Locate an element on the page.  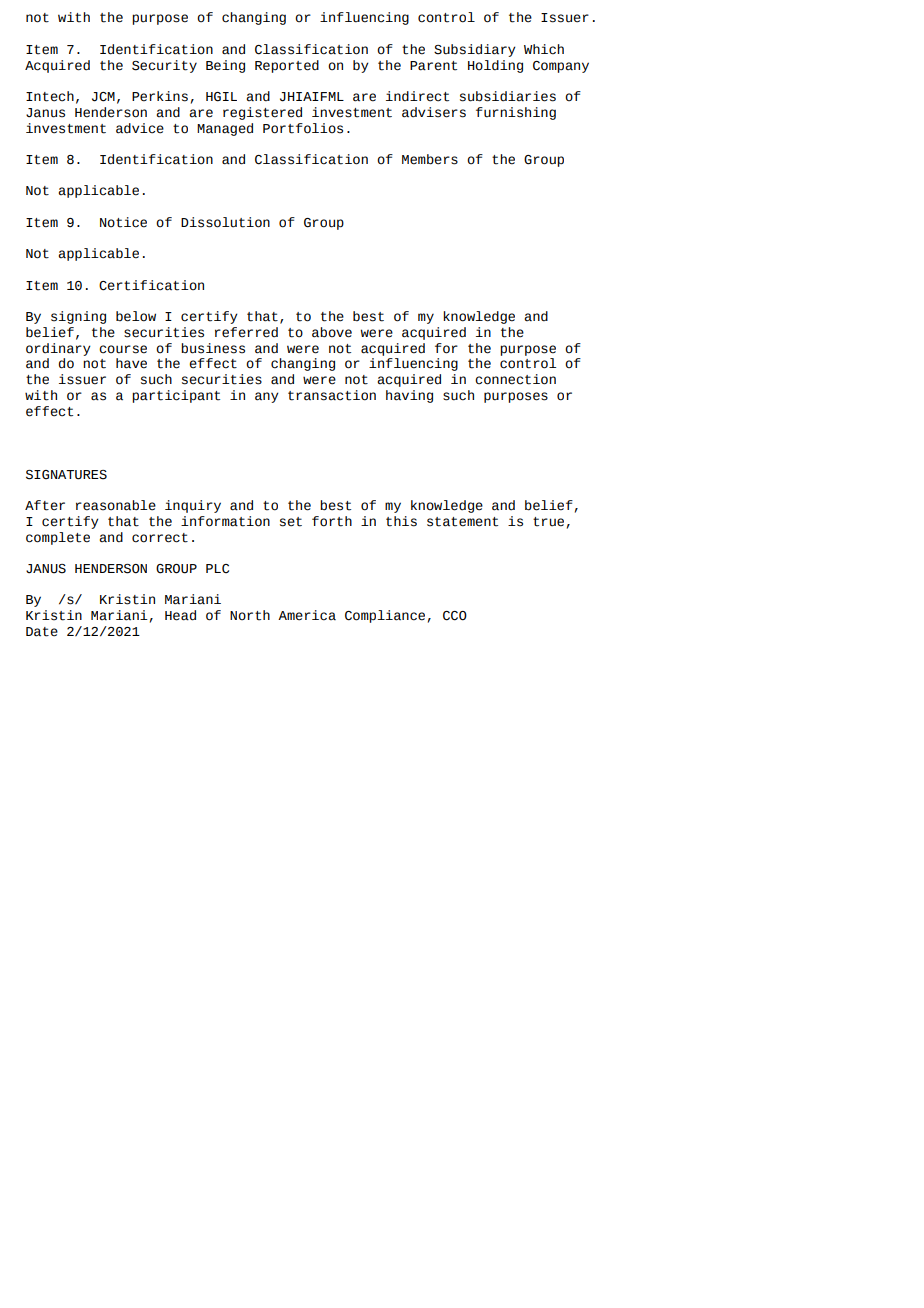
Date is located at coordinates (42, 632).
